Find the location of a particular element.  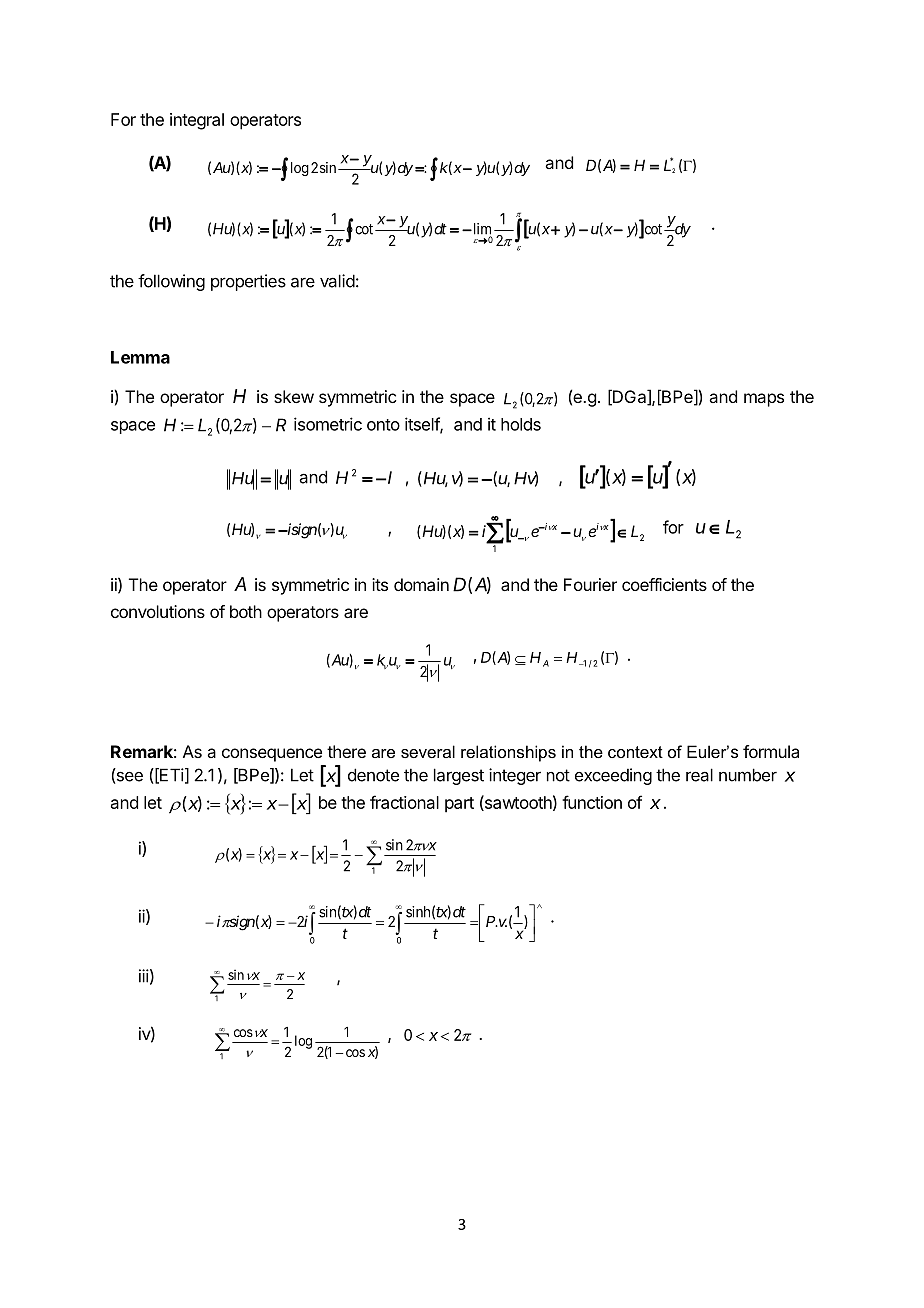

coefficients is located at coordinates (664, 584).
